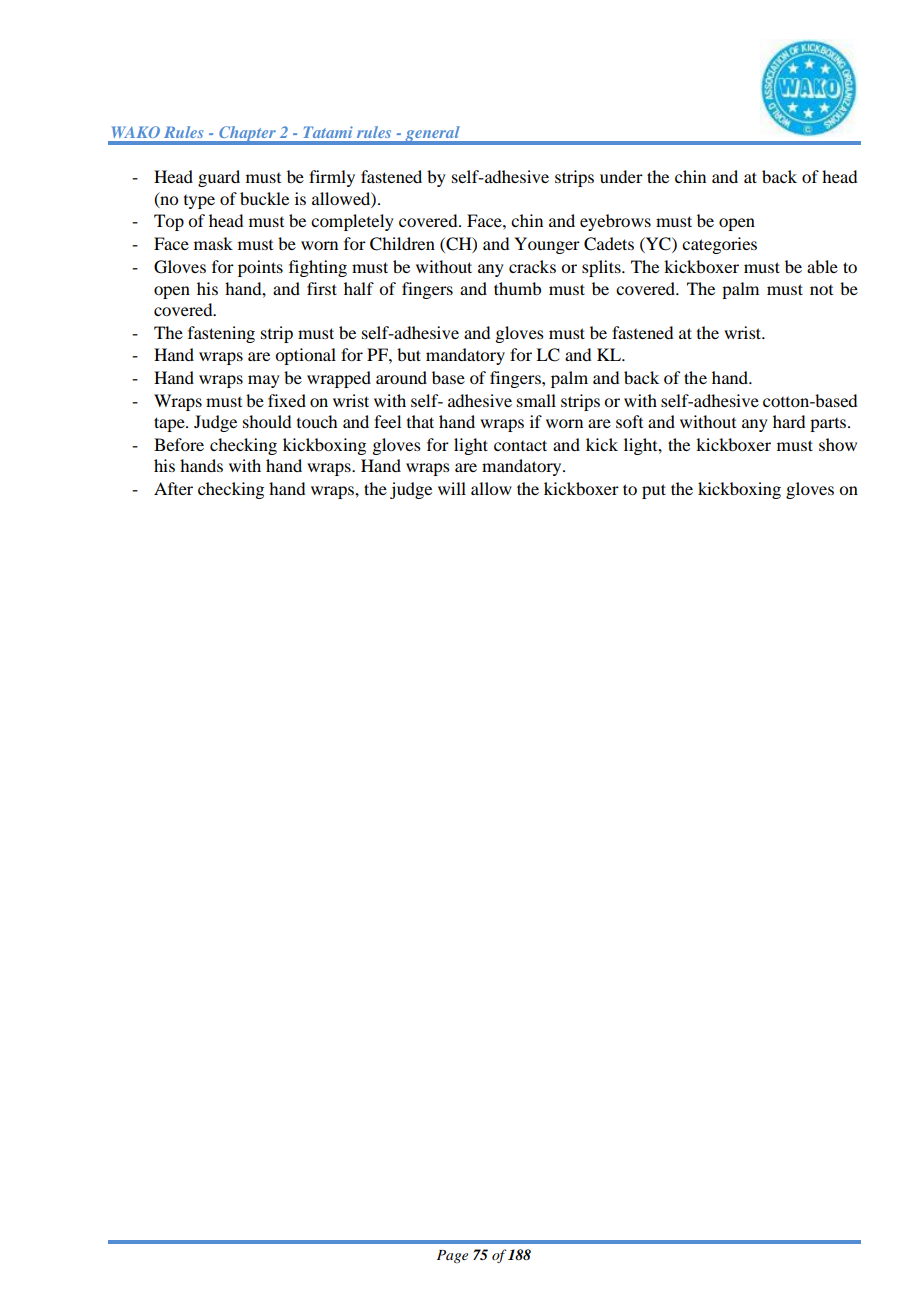 The width and height of the page is (924, 1307). Describe the element at coordinates (520, 445) in the page. I see `contact` at that location.
